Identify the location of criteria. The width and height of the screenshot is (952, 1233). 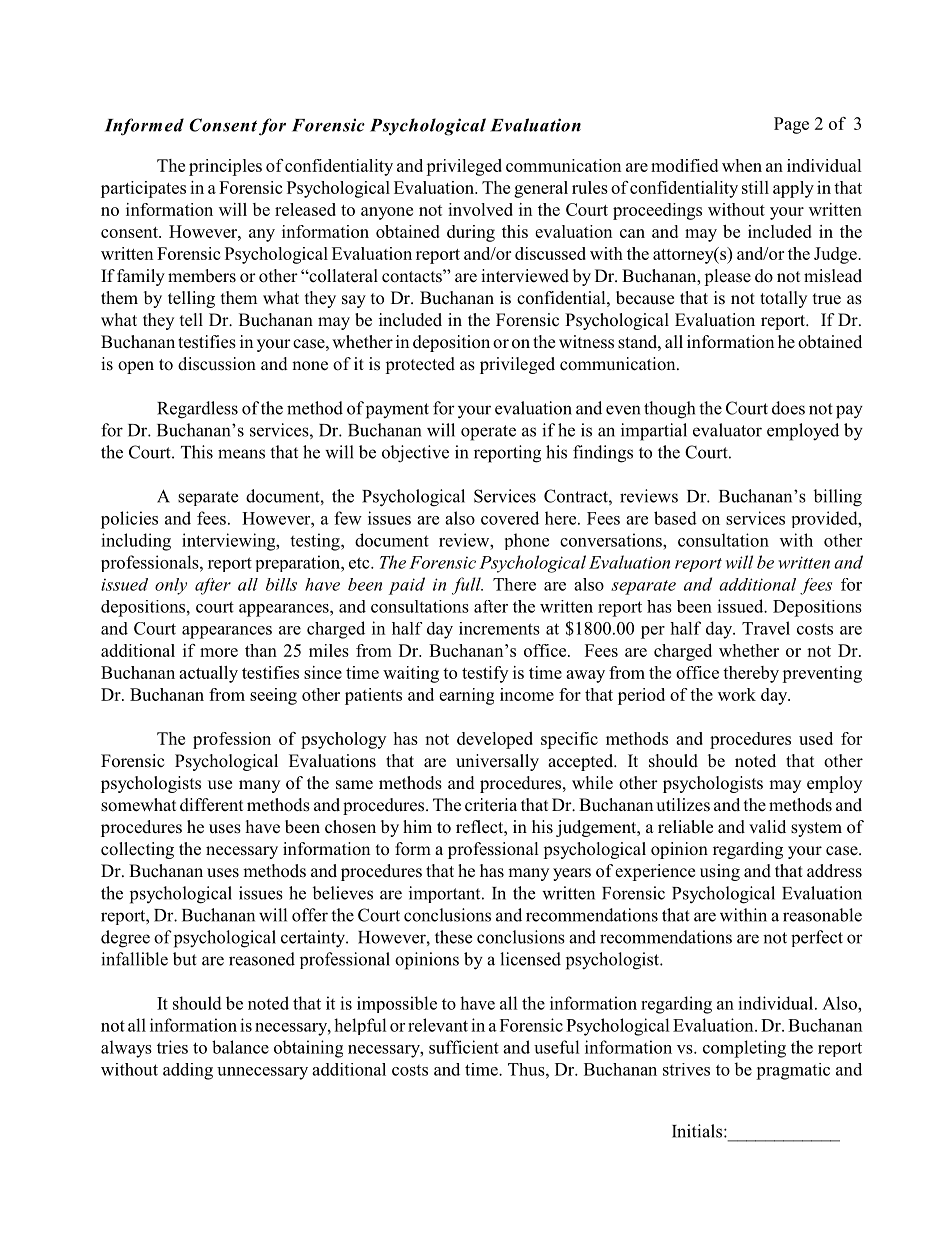
(491, 805).
